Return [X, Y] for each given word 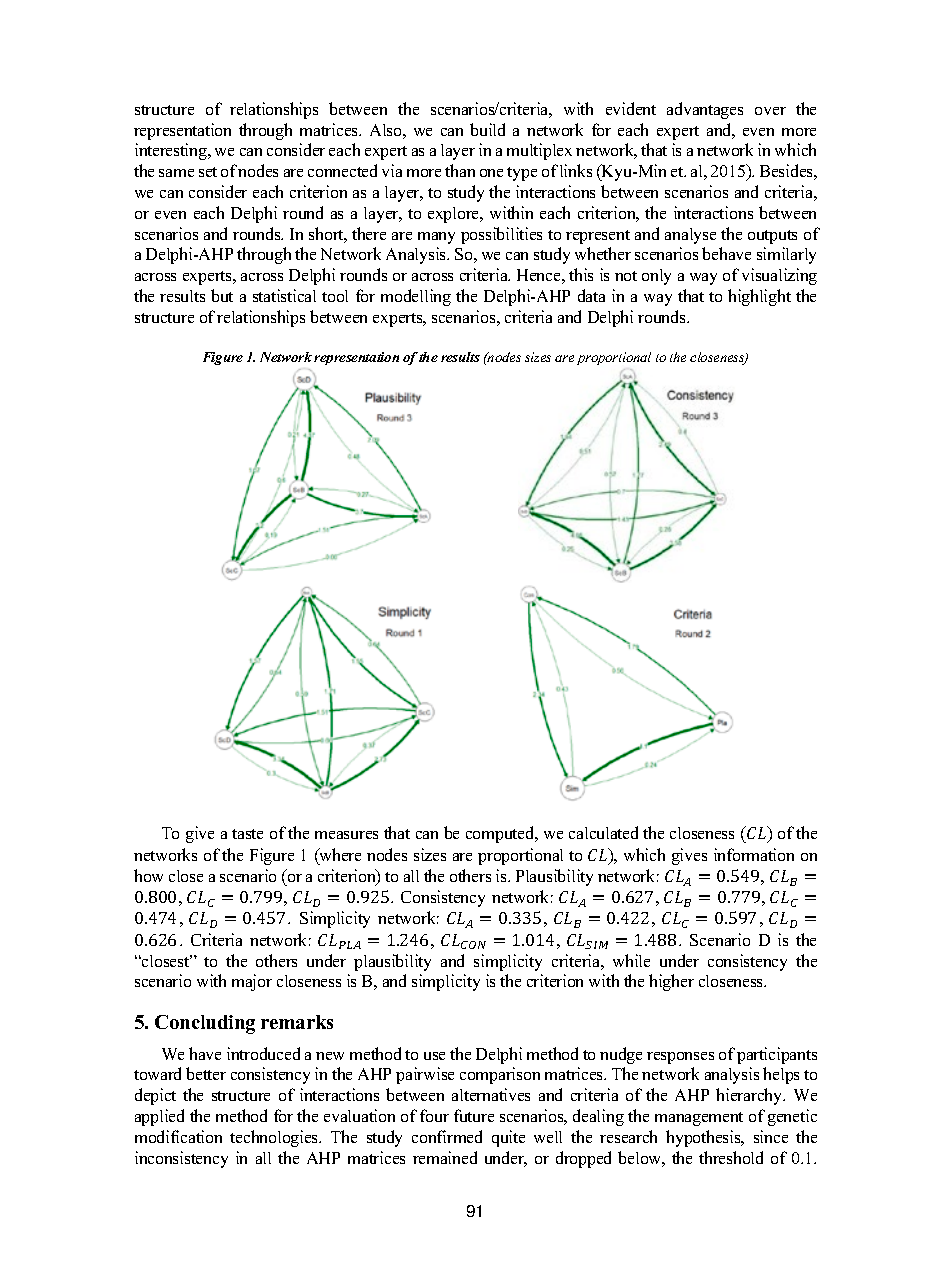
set [208, 172]
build [487, 129]
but [222, 295]
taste [247, 834]
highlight [759, 297]
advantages [705, 110]
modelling [416, 297]
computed [501, 834]
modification [178, 1136]
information [754, 854]
